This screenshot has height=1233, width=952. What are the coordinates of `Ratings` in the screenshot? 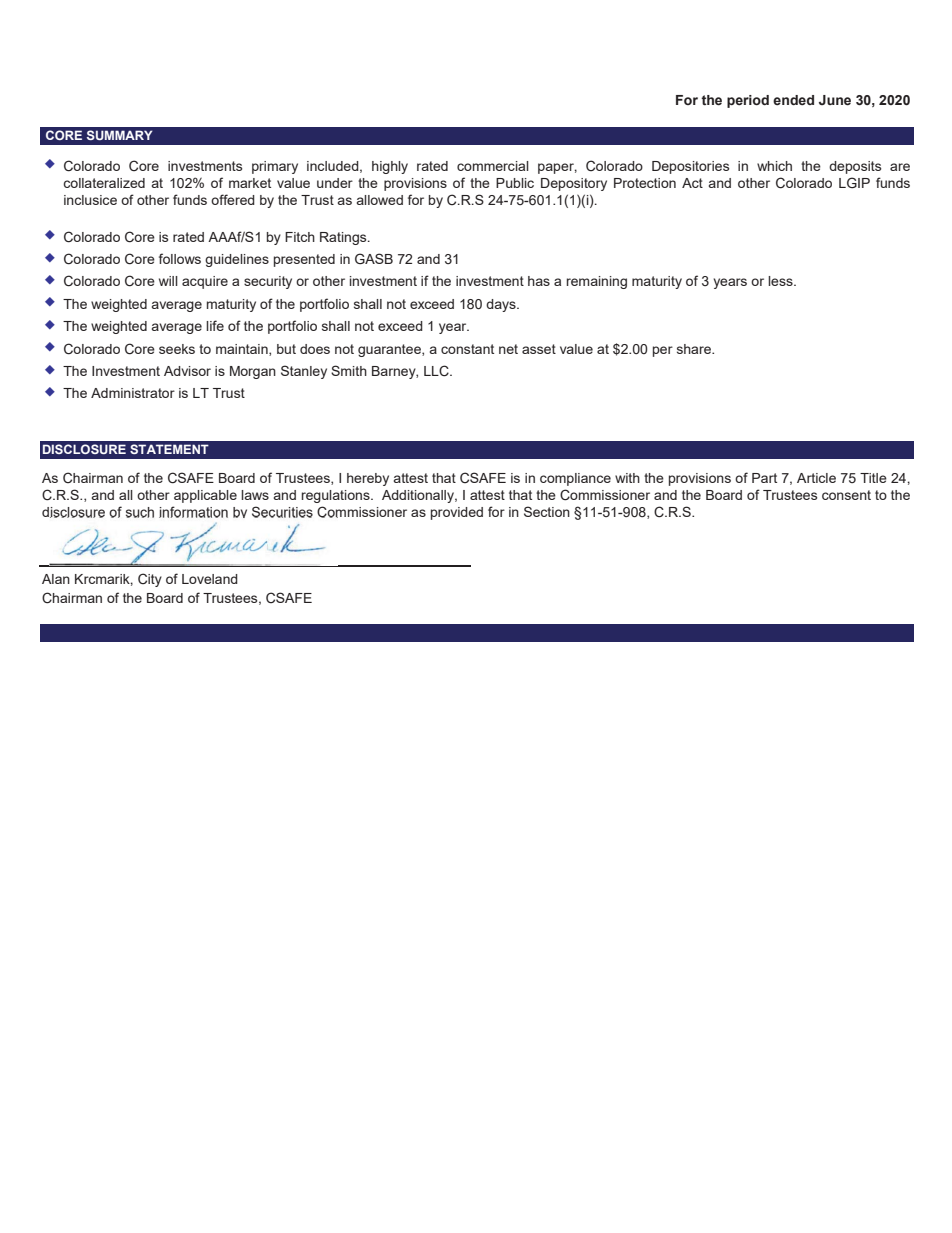 It's located at (344, 238).
